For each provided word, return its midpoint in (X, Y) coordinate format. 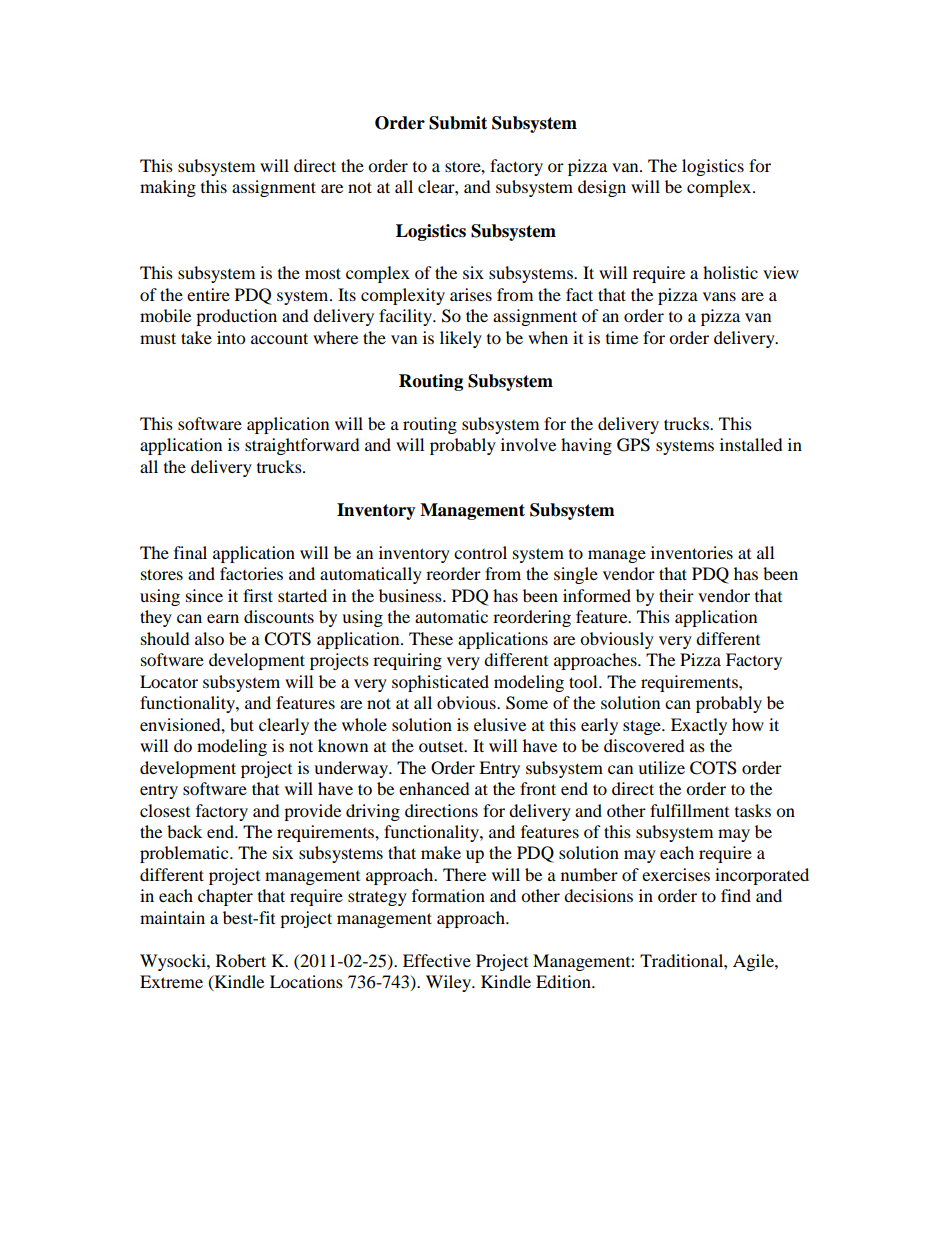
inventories (692, 552)
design (602, 188)
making (168, 188)
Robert (241, 960)
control (480, 552)
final (190, 552)
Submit (458, 123)
